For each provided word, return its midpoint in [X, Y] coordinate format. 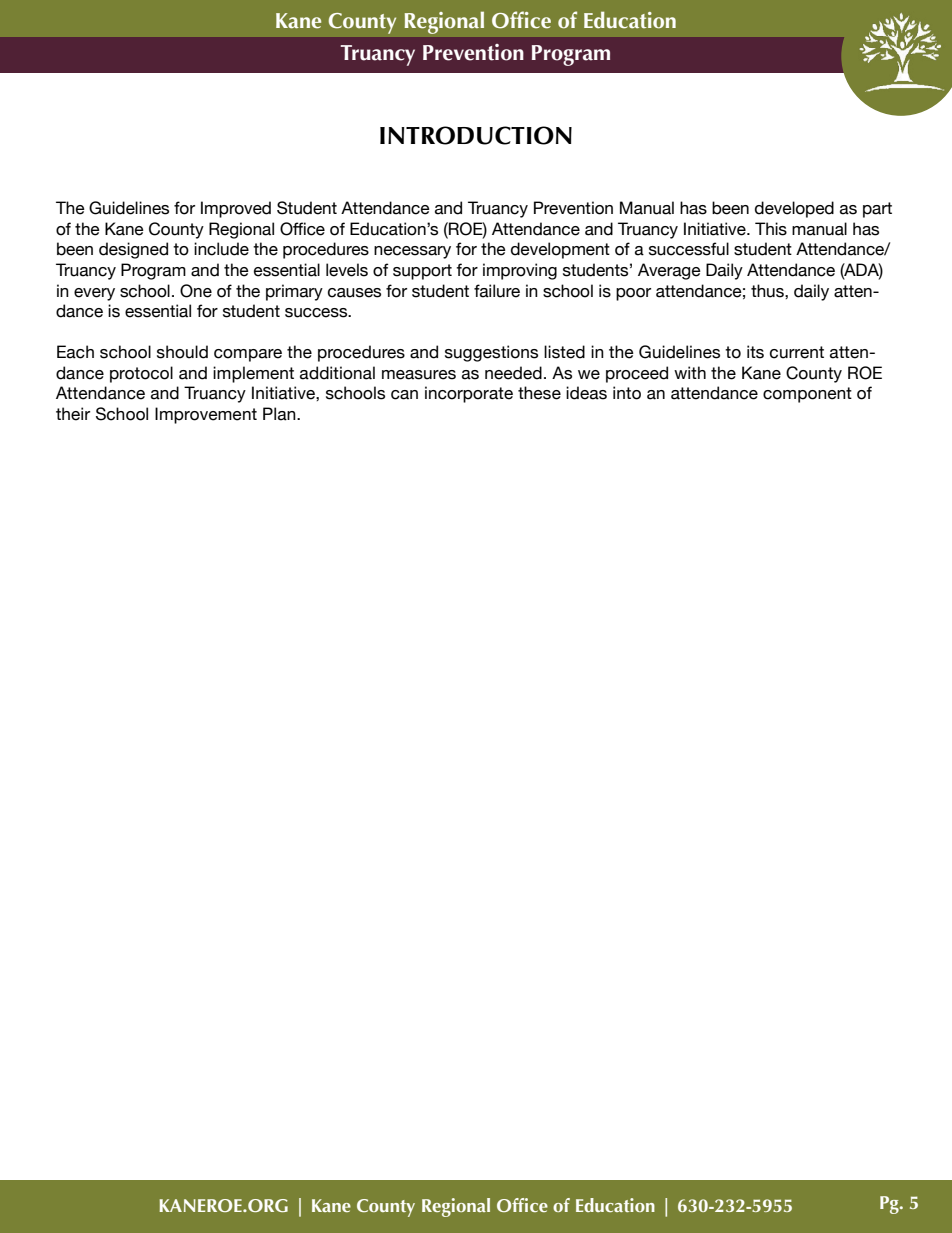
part [877, 210]
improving [520, 271]
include [221, 249]
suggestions [491, 353]
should [182, 352]
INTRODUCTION [476, 135]
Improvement [206, 415]
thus [768, 291]
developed [794, 209]
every [94, 294]
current [797, 352]
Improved [236, 209]
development [560, 250]
